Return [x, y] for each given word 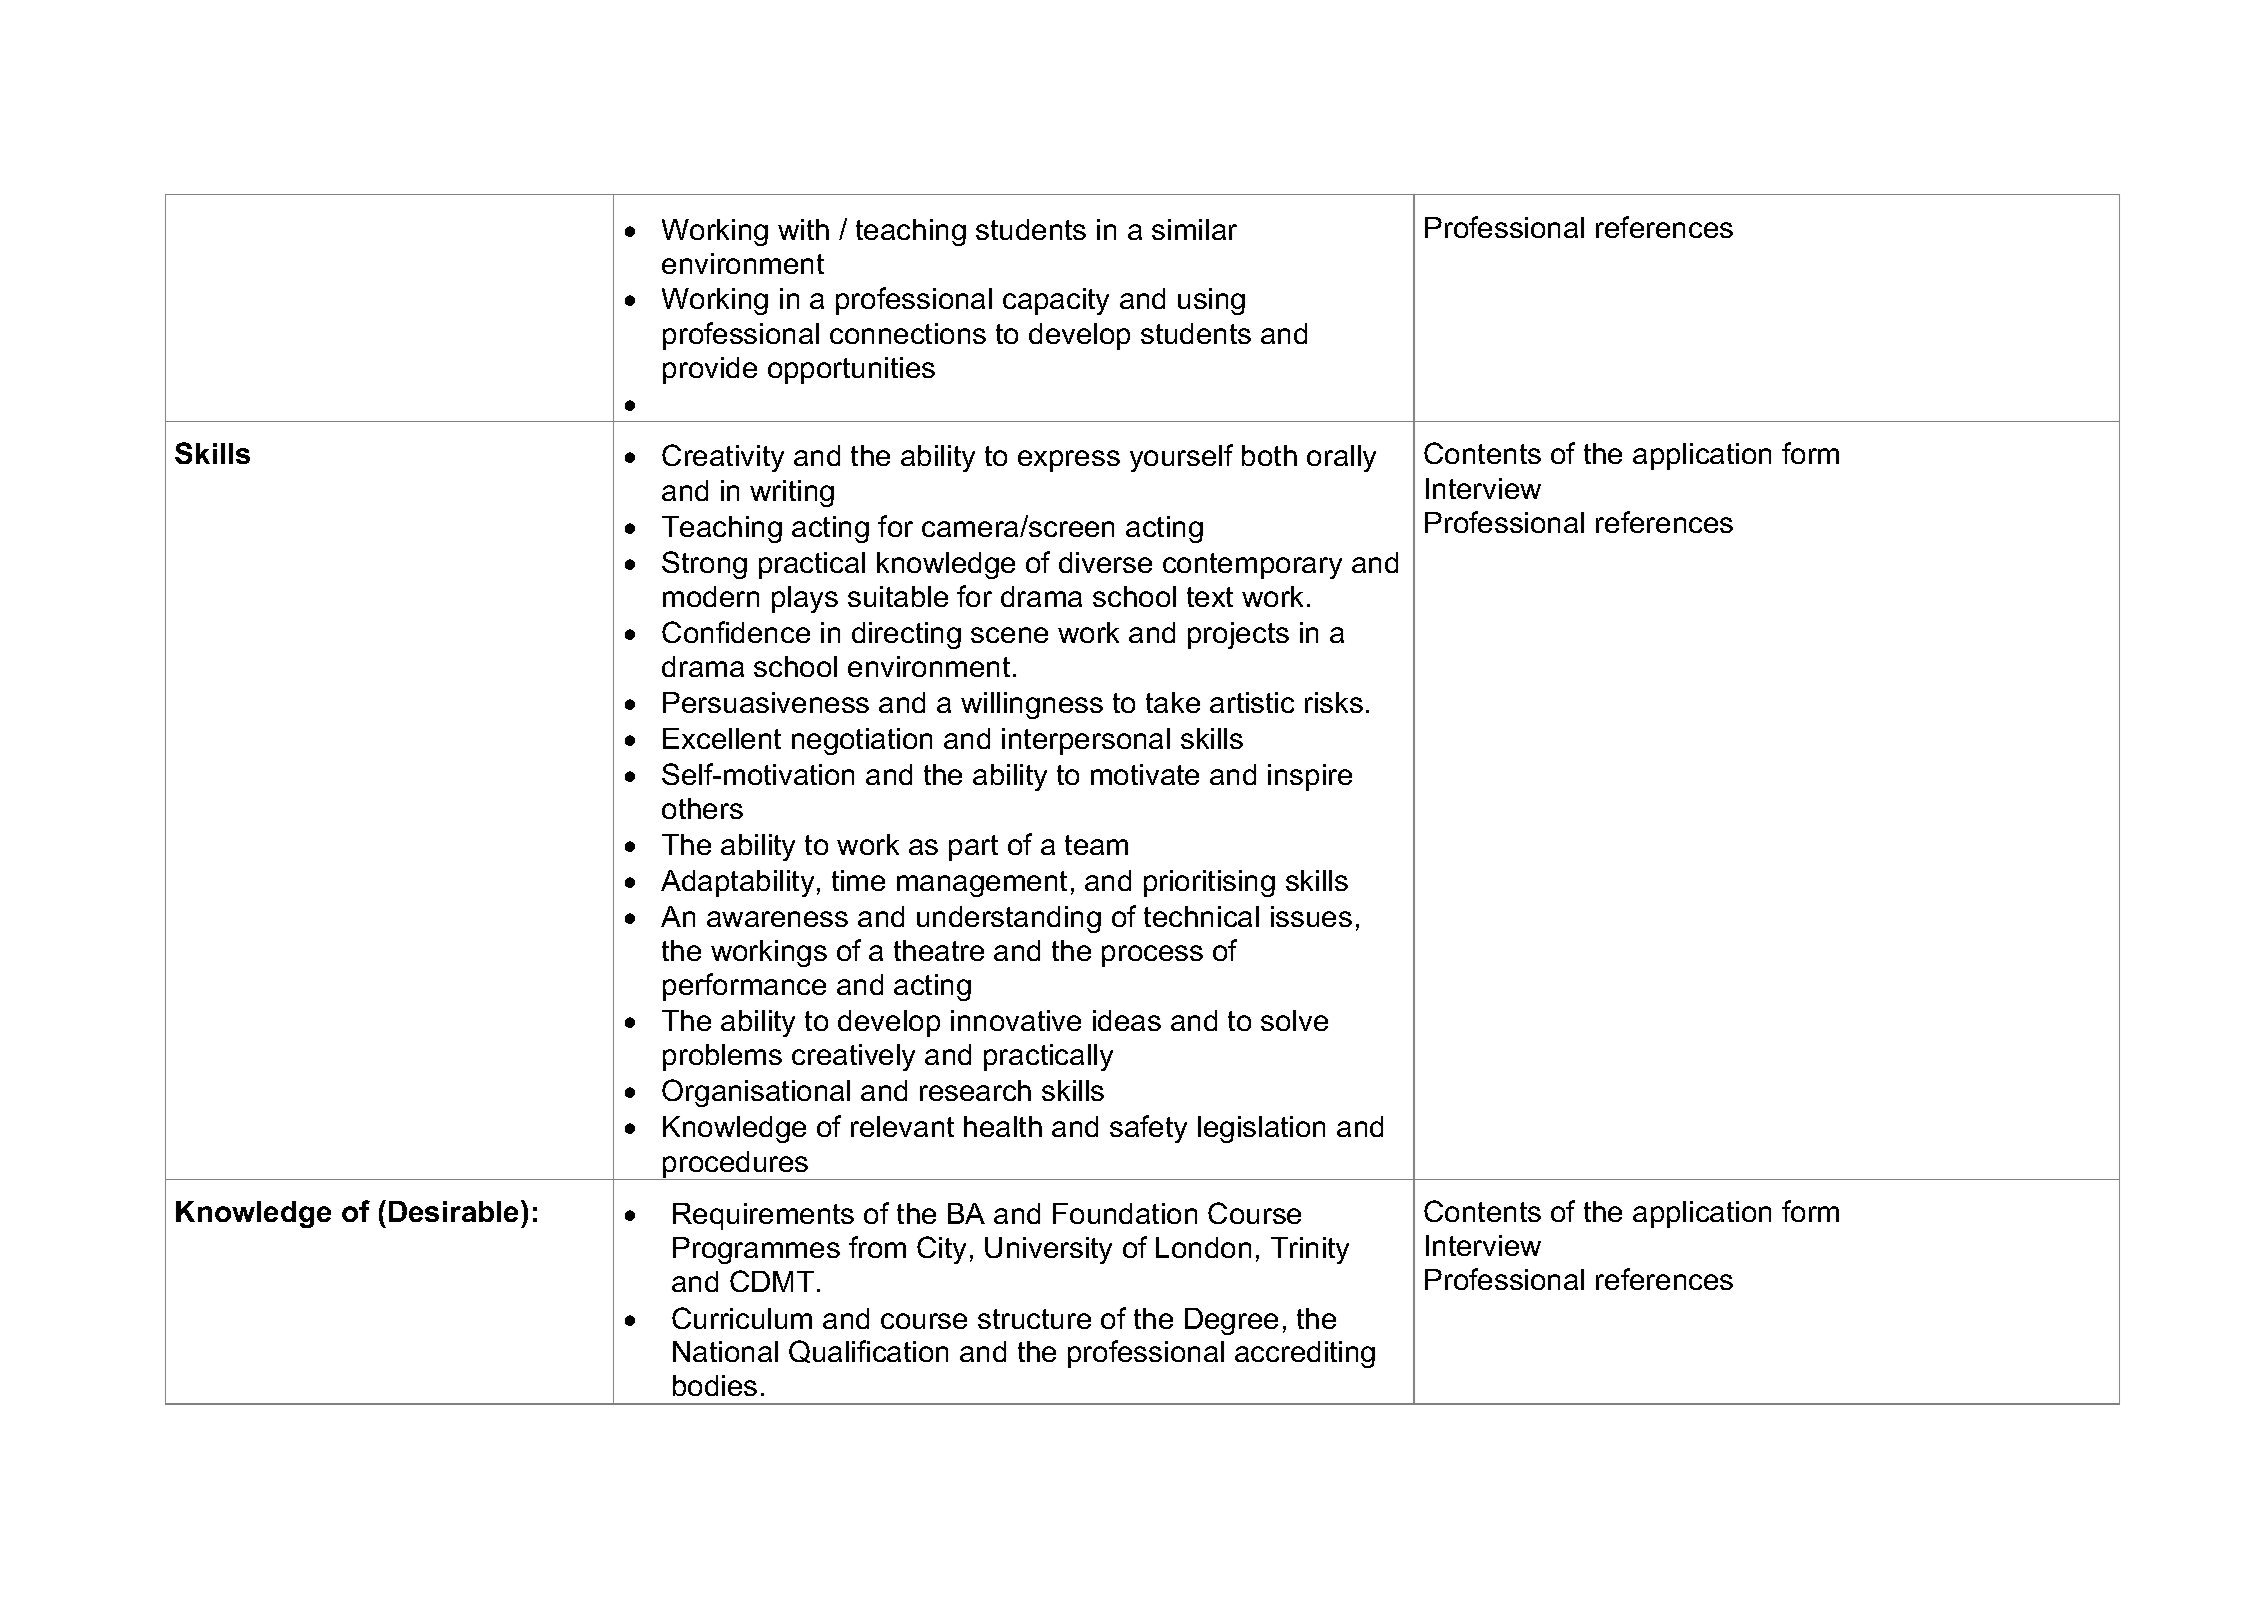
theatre [939, 950]
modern [711, 596]
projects [1238, 635]
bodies [715, 1385]
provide [710, 370]
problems [722, 1057]
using [1211, 301]
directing [906, 635]
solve [1294, 1020]
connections [908, 333]
